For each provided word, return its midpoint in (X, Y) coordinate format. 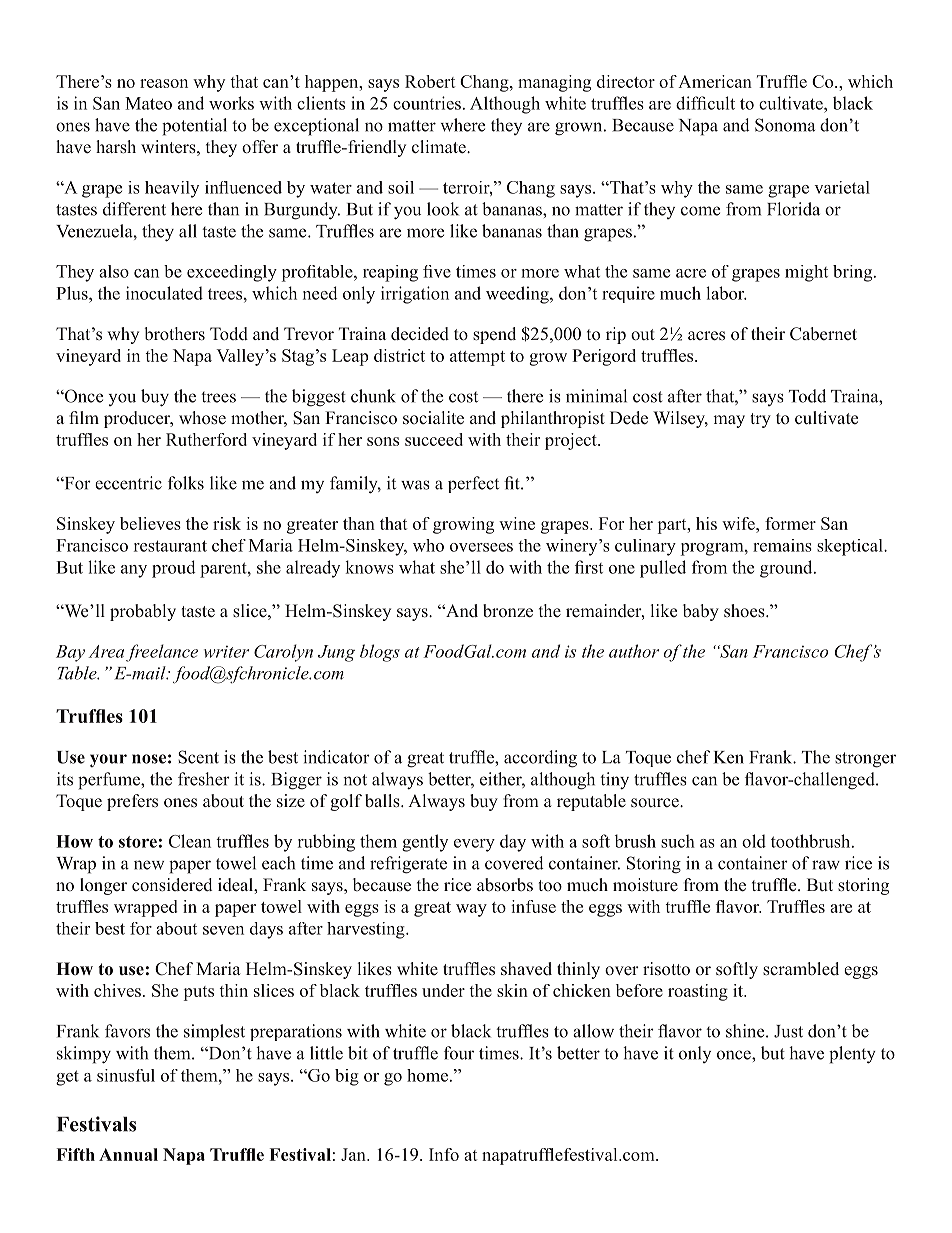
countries (427, 103)
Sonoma (785, 125)
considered (172, 885)
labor (726, 293)
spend (494, 335)
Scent (198, 757)
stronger (865, 760)
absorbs (505, 885)
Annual (128, 1154)
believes (150, 523)
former (790, 523)
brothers (175, 334)
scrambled (801, 969)
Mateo (148, 103)
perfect (473, 484)
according (540, 759)
